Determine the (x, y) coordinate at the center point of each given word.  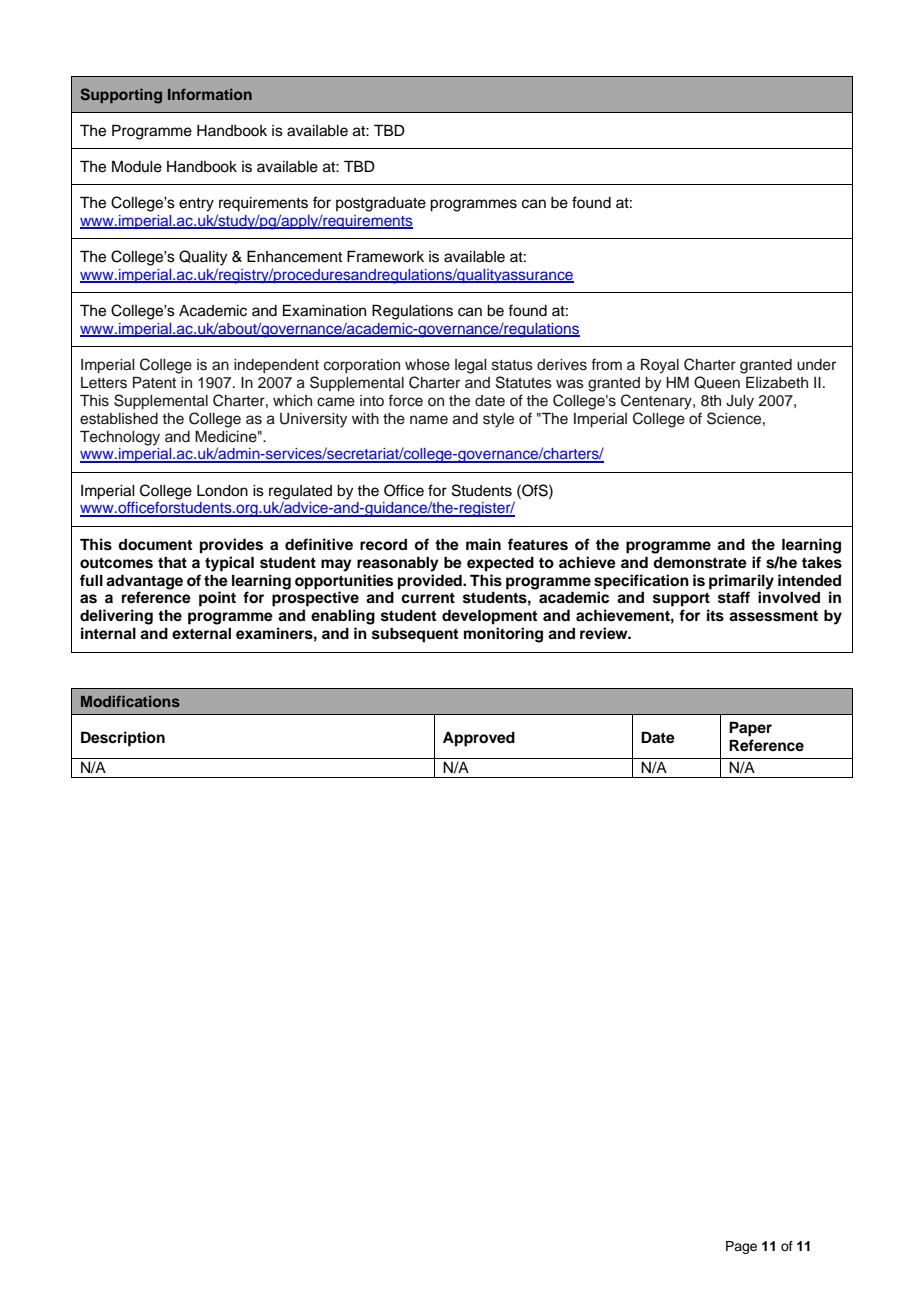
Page (741, 1247)
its (715, 615)
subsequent (415, 635)
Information (210, 94)
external (201, 633)
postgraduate (381, 204)
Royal (660, 366)
